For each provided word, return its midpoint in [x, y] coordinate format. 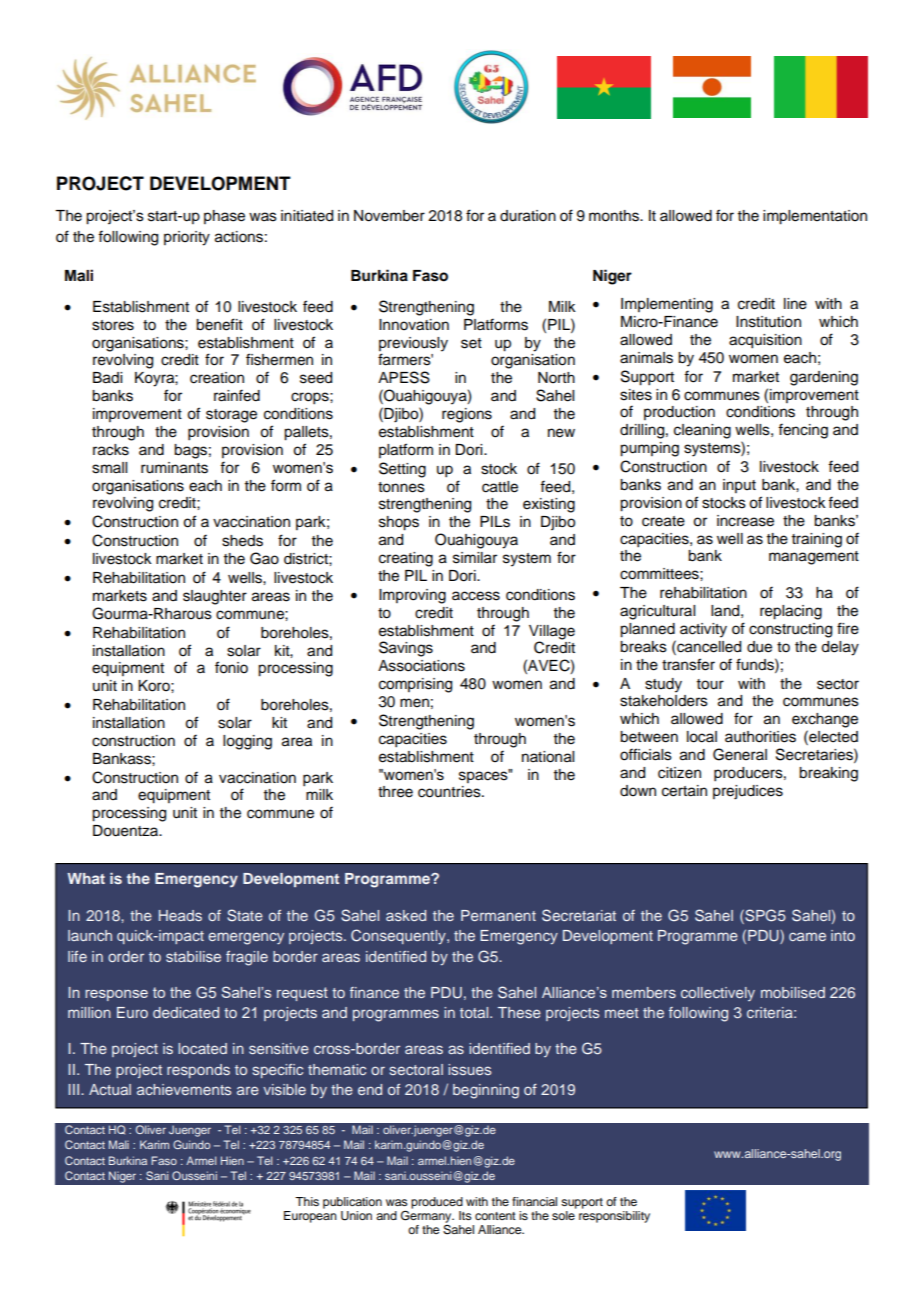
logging [247, 742]
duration [528, 216]
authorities [760, 737]
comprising [415, 685]
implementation [815, 217]
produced [437, 1203]
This [307, 1201]
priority [187, 238]
